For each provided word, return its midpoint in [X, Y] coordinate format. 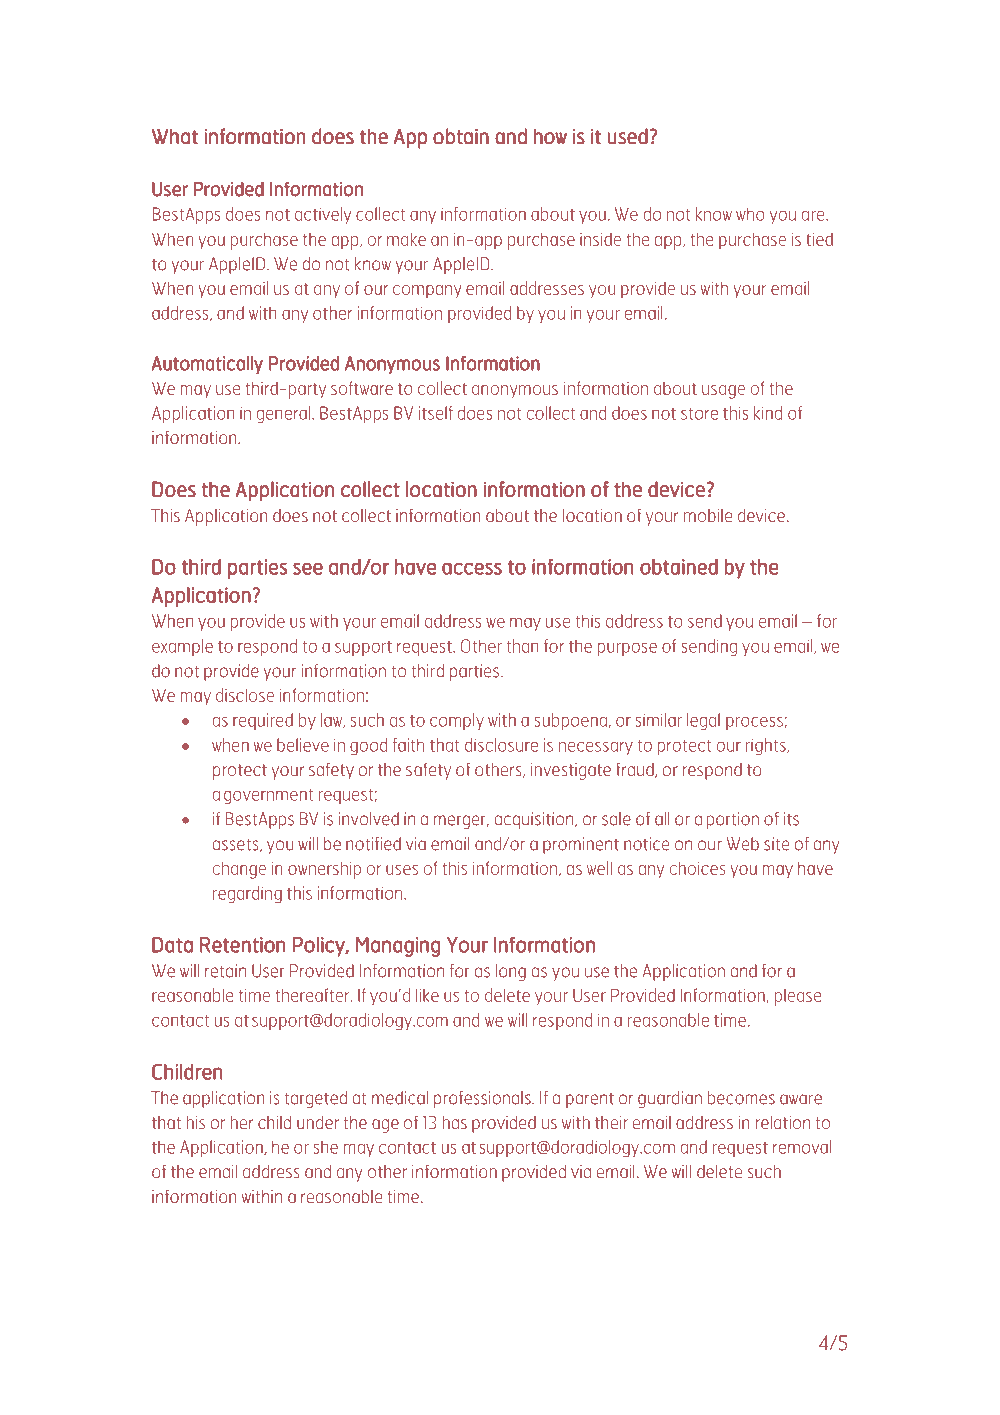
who [750, 214]
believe [303, 745]
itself [436, 413]
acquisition [535, 820]
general [285, 415]
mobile [708, 515]
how [550, 137]
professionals [483, 1099]
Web [742, 844]
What [174, 136]
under [318, 1122]
